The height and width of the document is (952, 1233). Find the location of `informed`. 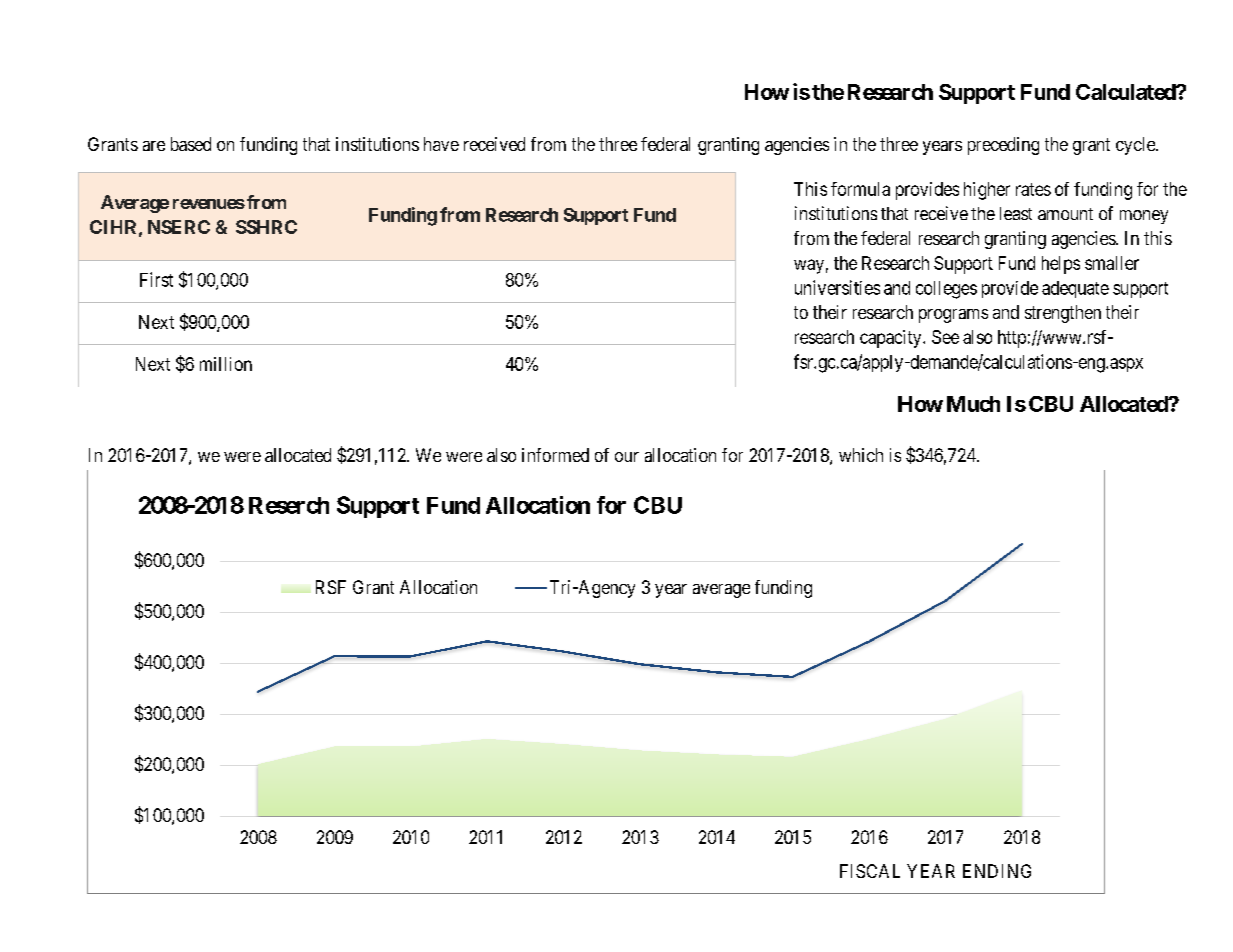

informed is located at coordinates (555, 455).
